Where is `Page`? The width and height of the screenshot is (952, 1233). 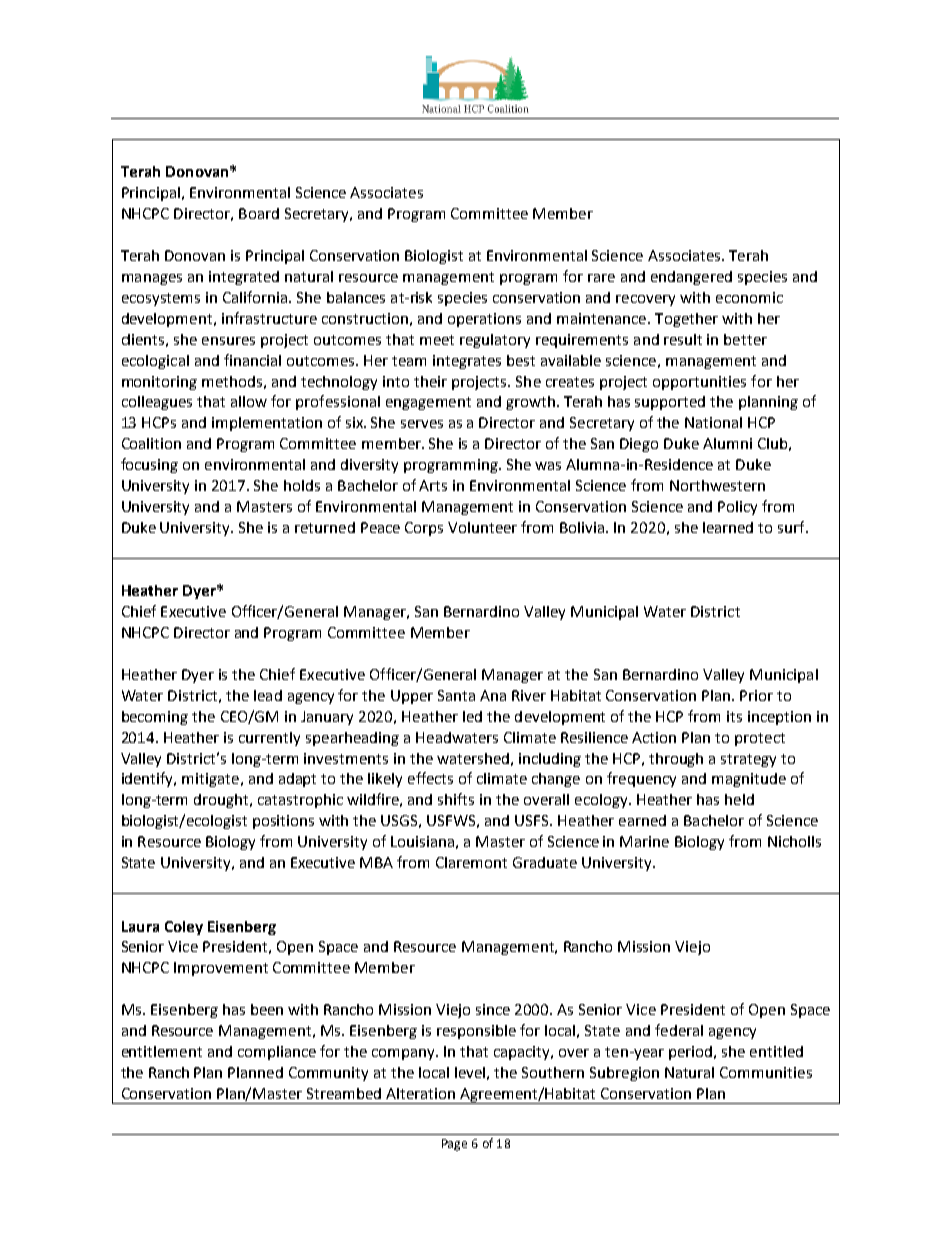
Page is located at coordinates (454, 1145).
